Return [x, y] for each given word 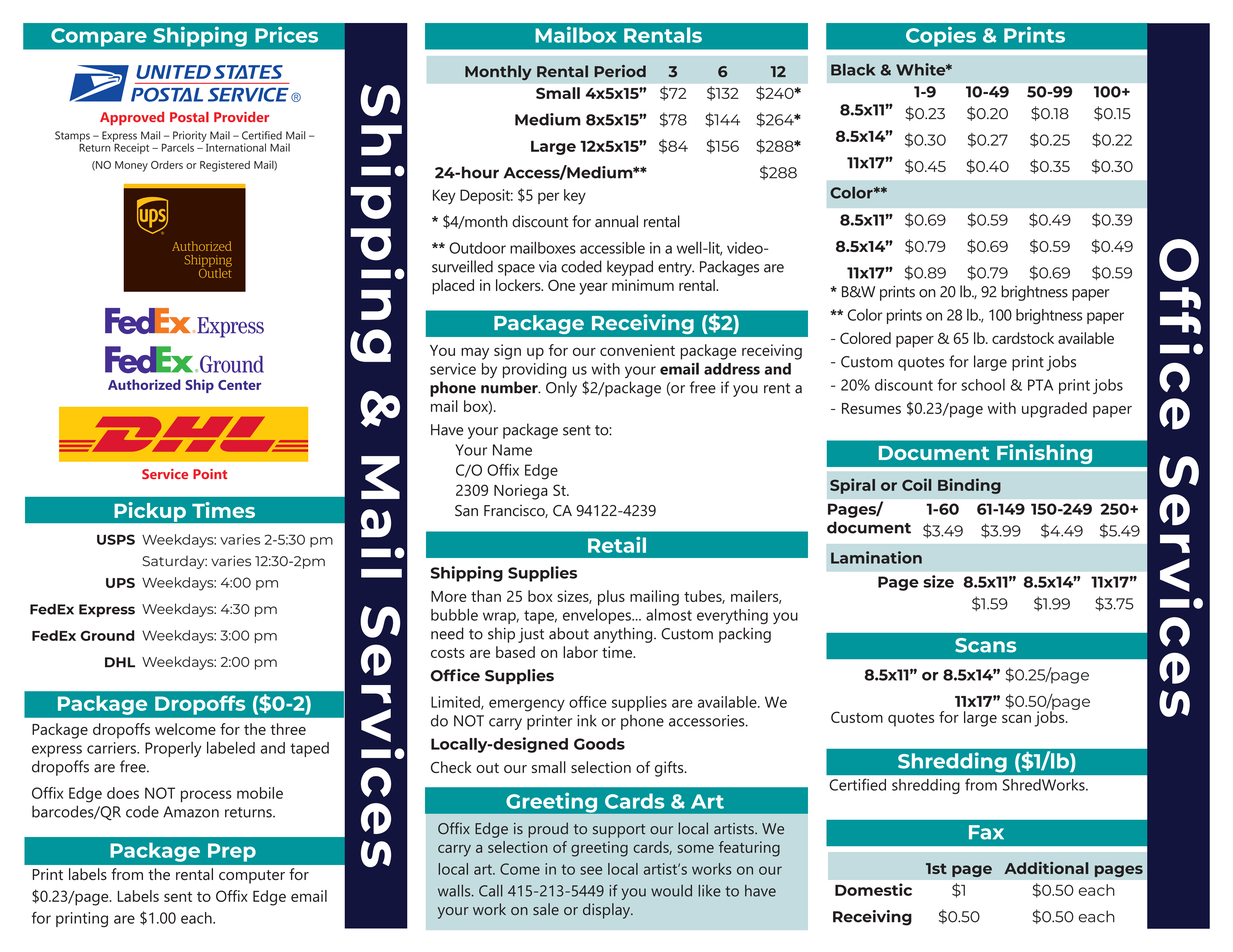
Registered [225, 166]
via [548, 267]
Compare [98, 37]
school [983, 385]
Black [853, 69]
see [591, 870]
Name [512, 450]
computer [252, 877]
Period [620, 71]
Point [210, 474]
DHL [120, 662]
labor [580, 652]
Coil [916, 484]
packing [745, 635]
